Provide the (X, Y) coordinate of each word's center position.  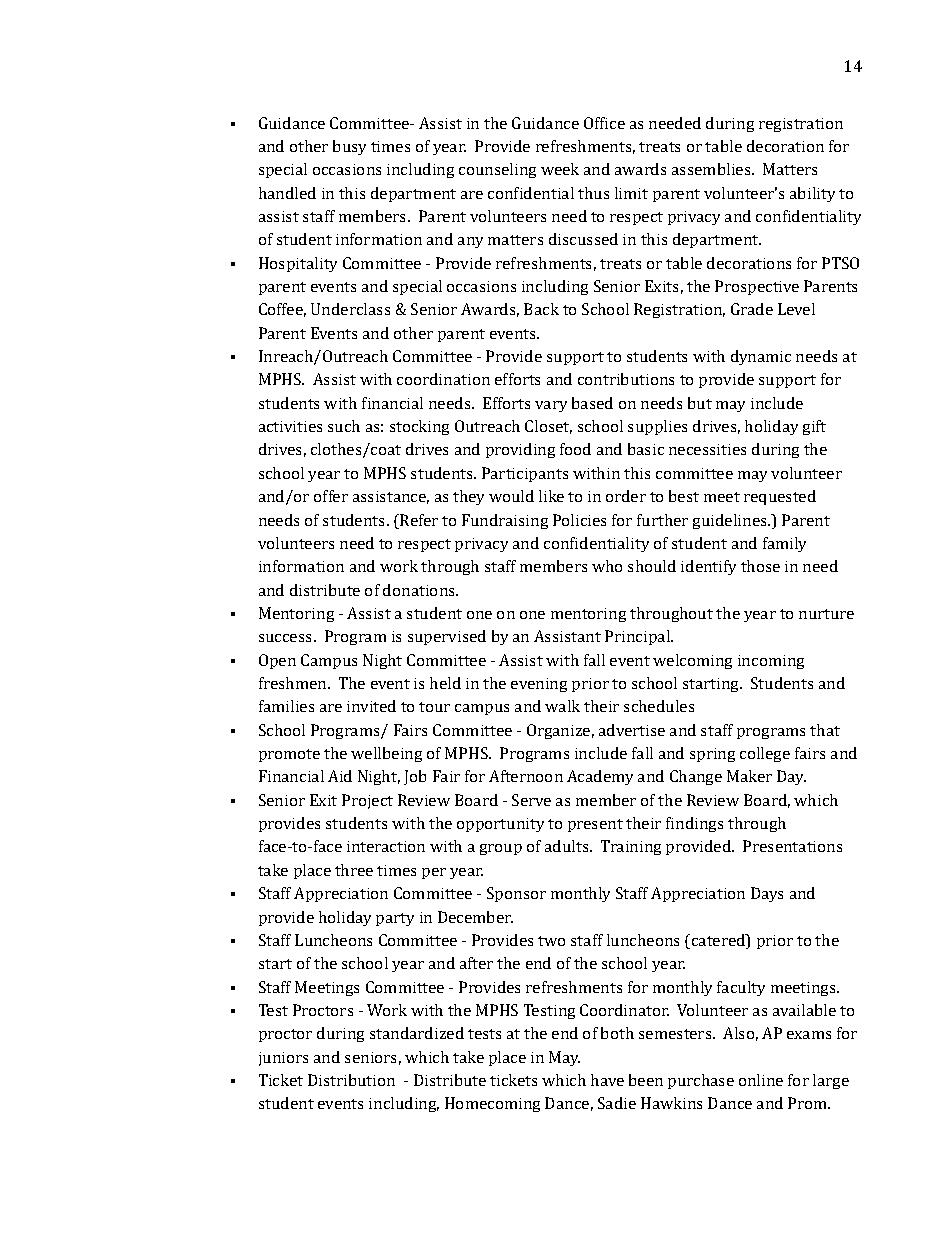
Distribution (351, 1080)
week (560, 169)
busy (349, 147)
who (607, 566)
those (760, 566)
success (285, 638)
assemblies (712, 169)
